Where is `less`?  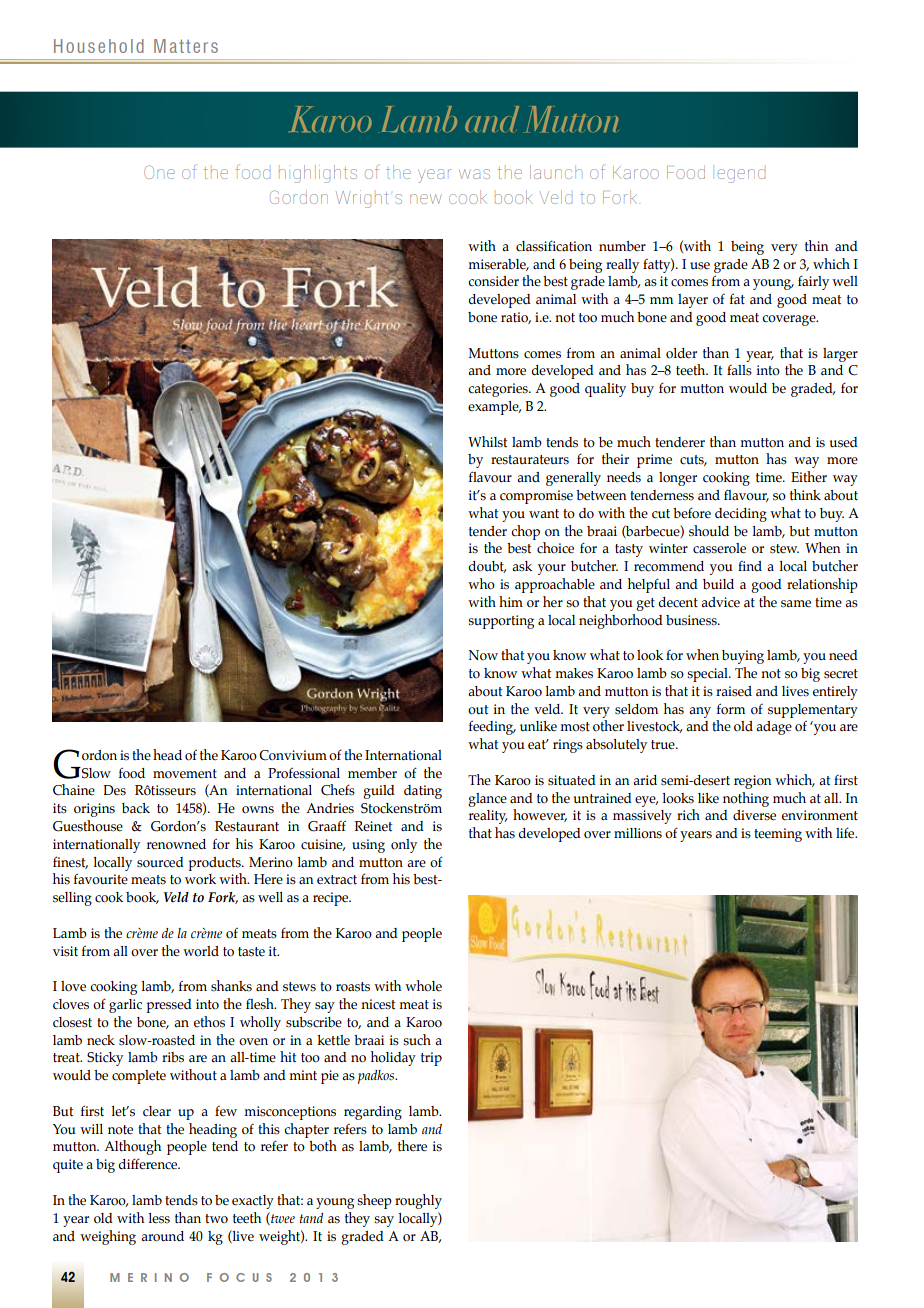
less is located at coordinates (159, 1218).
